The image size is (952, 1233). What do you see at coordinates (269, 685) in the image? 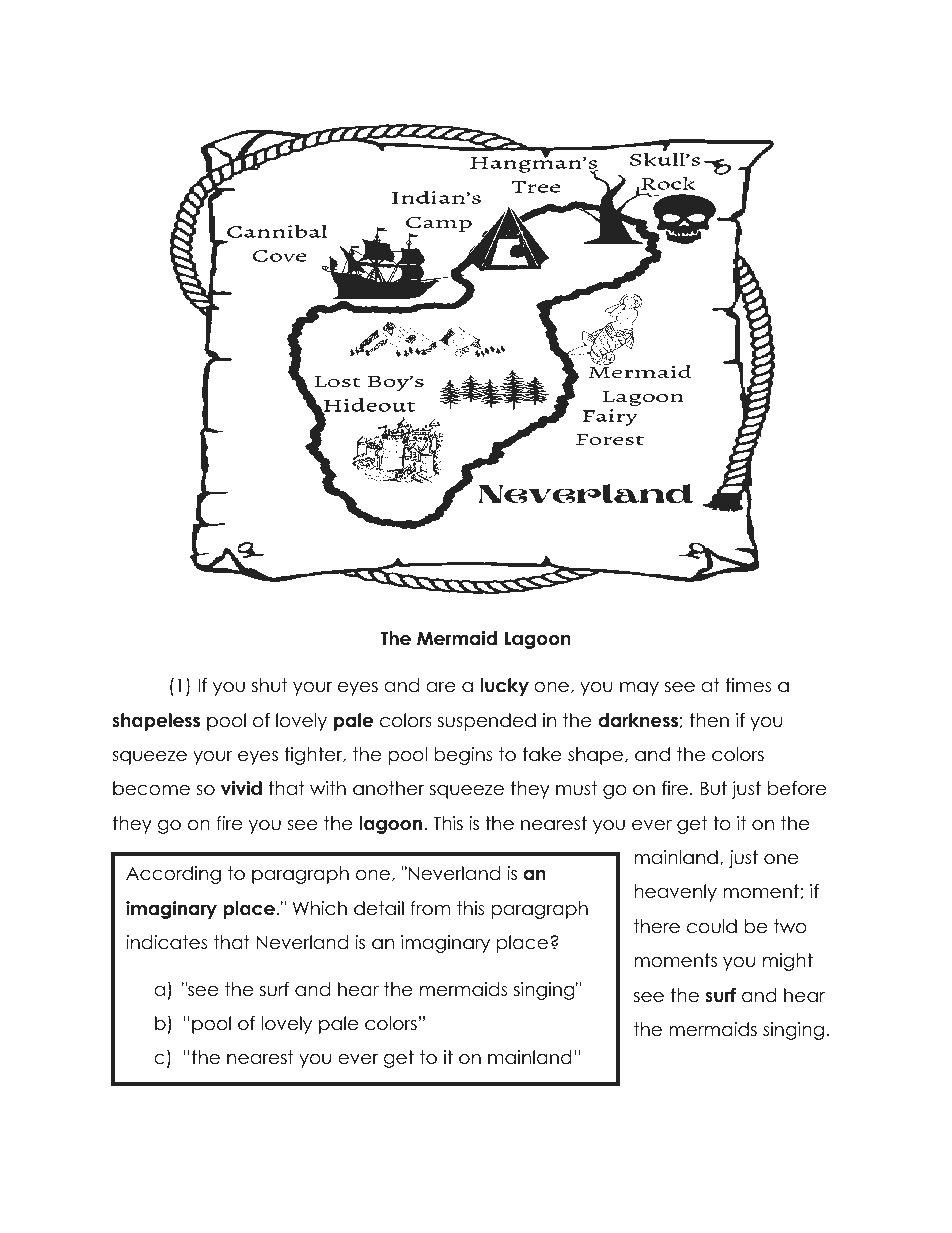
I see `shut` at bounding box center [269, 685].
